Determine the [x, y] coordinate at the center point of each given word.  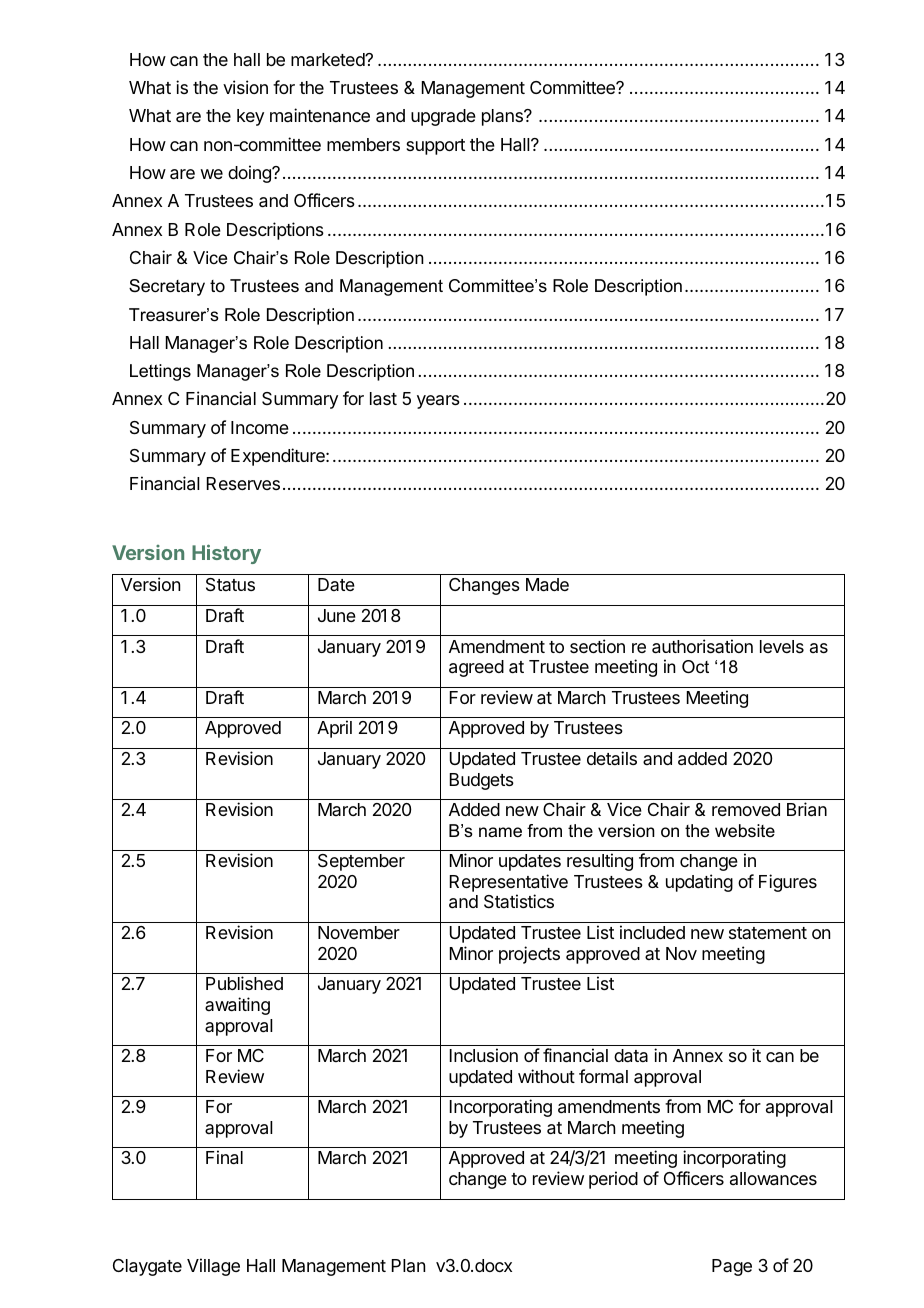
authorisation [702, 646]
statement [768, 933]
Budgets [482, 781]
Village [213, 1267]
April [334, 729]
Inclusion [484, 1055]
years [438, 402]
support [435, 147]
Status [230, 585]
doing [250, 174]
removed [746, 809]
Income [260, 427]
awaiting [237, 1006]
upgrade [443, 117]
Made [547, 585]
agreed [476, 668]
